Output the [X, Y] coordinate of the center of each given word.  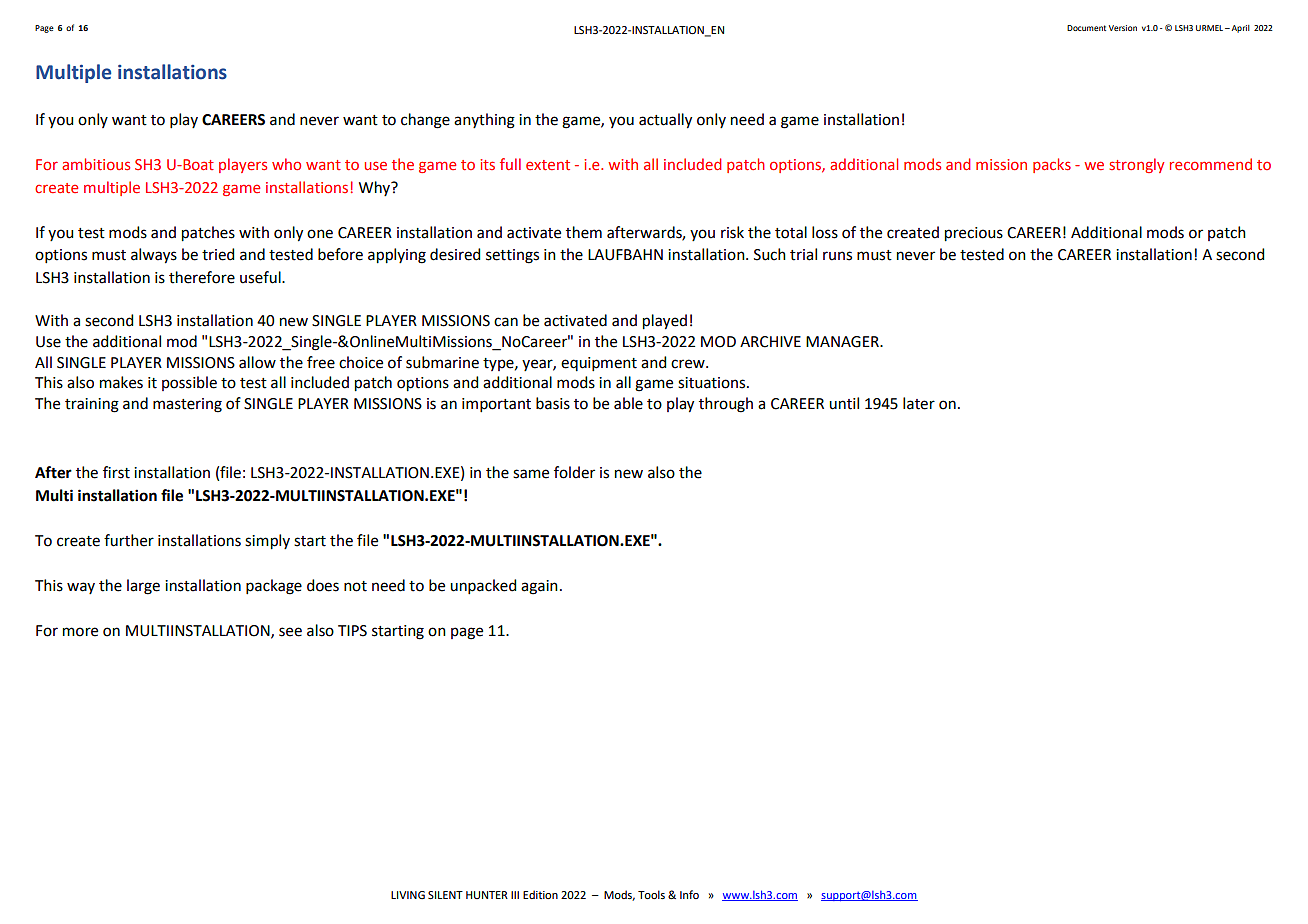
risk [732, 232]
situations [713, 383]
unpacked [483, 586]
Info [689, 894]
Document [1086, 28]
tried [218, 254]
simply [267, 542]
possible [189, 383]
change [425, 121]
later [919, 403]
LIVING [408, 895]
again [539, 587]
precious [974, 234]
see [290, 632]
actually [665, 121]
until [844, 403]
